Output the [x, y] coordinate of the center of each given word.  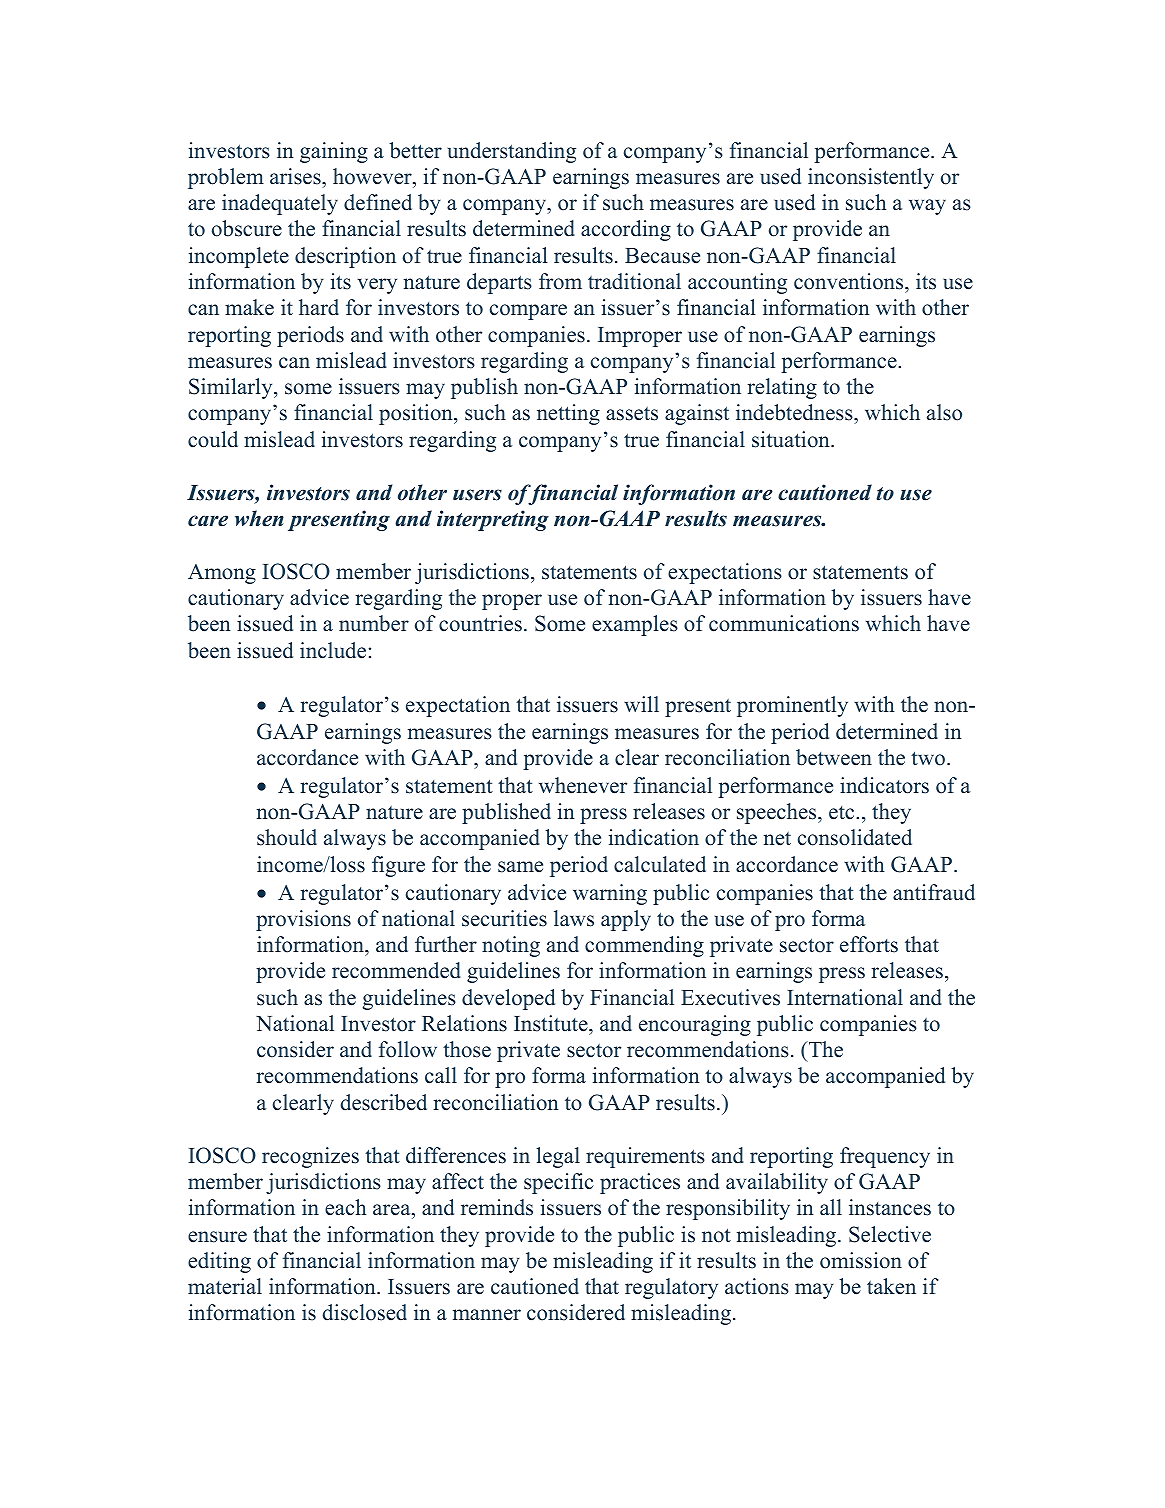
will [641, 704]
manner [487, 1315]
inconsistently [871, 178]
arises [296, 176]
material [225, 1286]
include [333, 650]
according [626, 230]
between [834, 757]
